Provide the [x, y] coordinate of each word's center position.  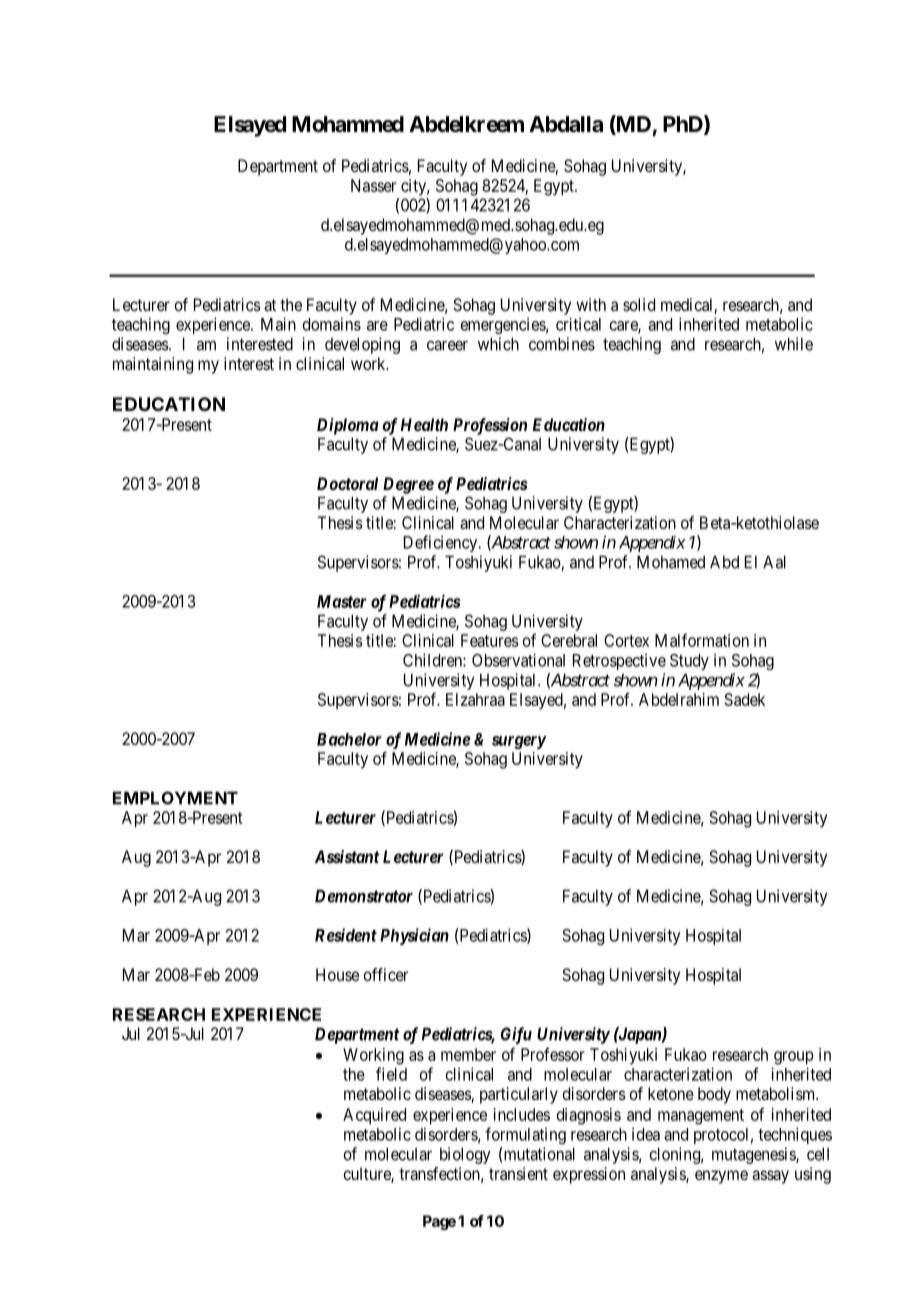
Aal [774, 562]
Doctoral [347, 483]
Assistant [347, 856]
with [591, 304]
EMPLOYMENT [175, 798]
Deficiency [442, 543]
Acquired [374, 1116]
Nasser [373, 185]
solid [639, 304]
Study [689, 662]
